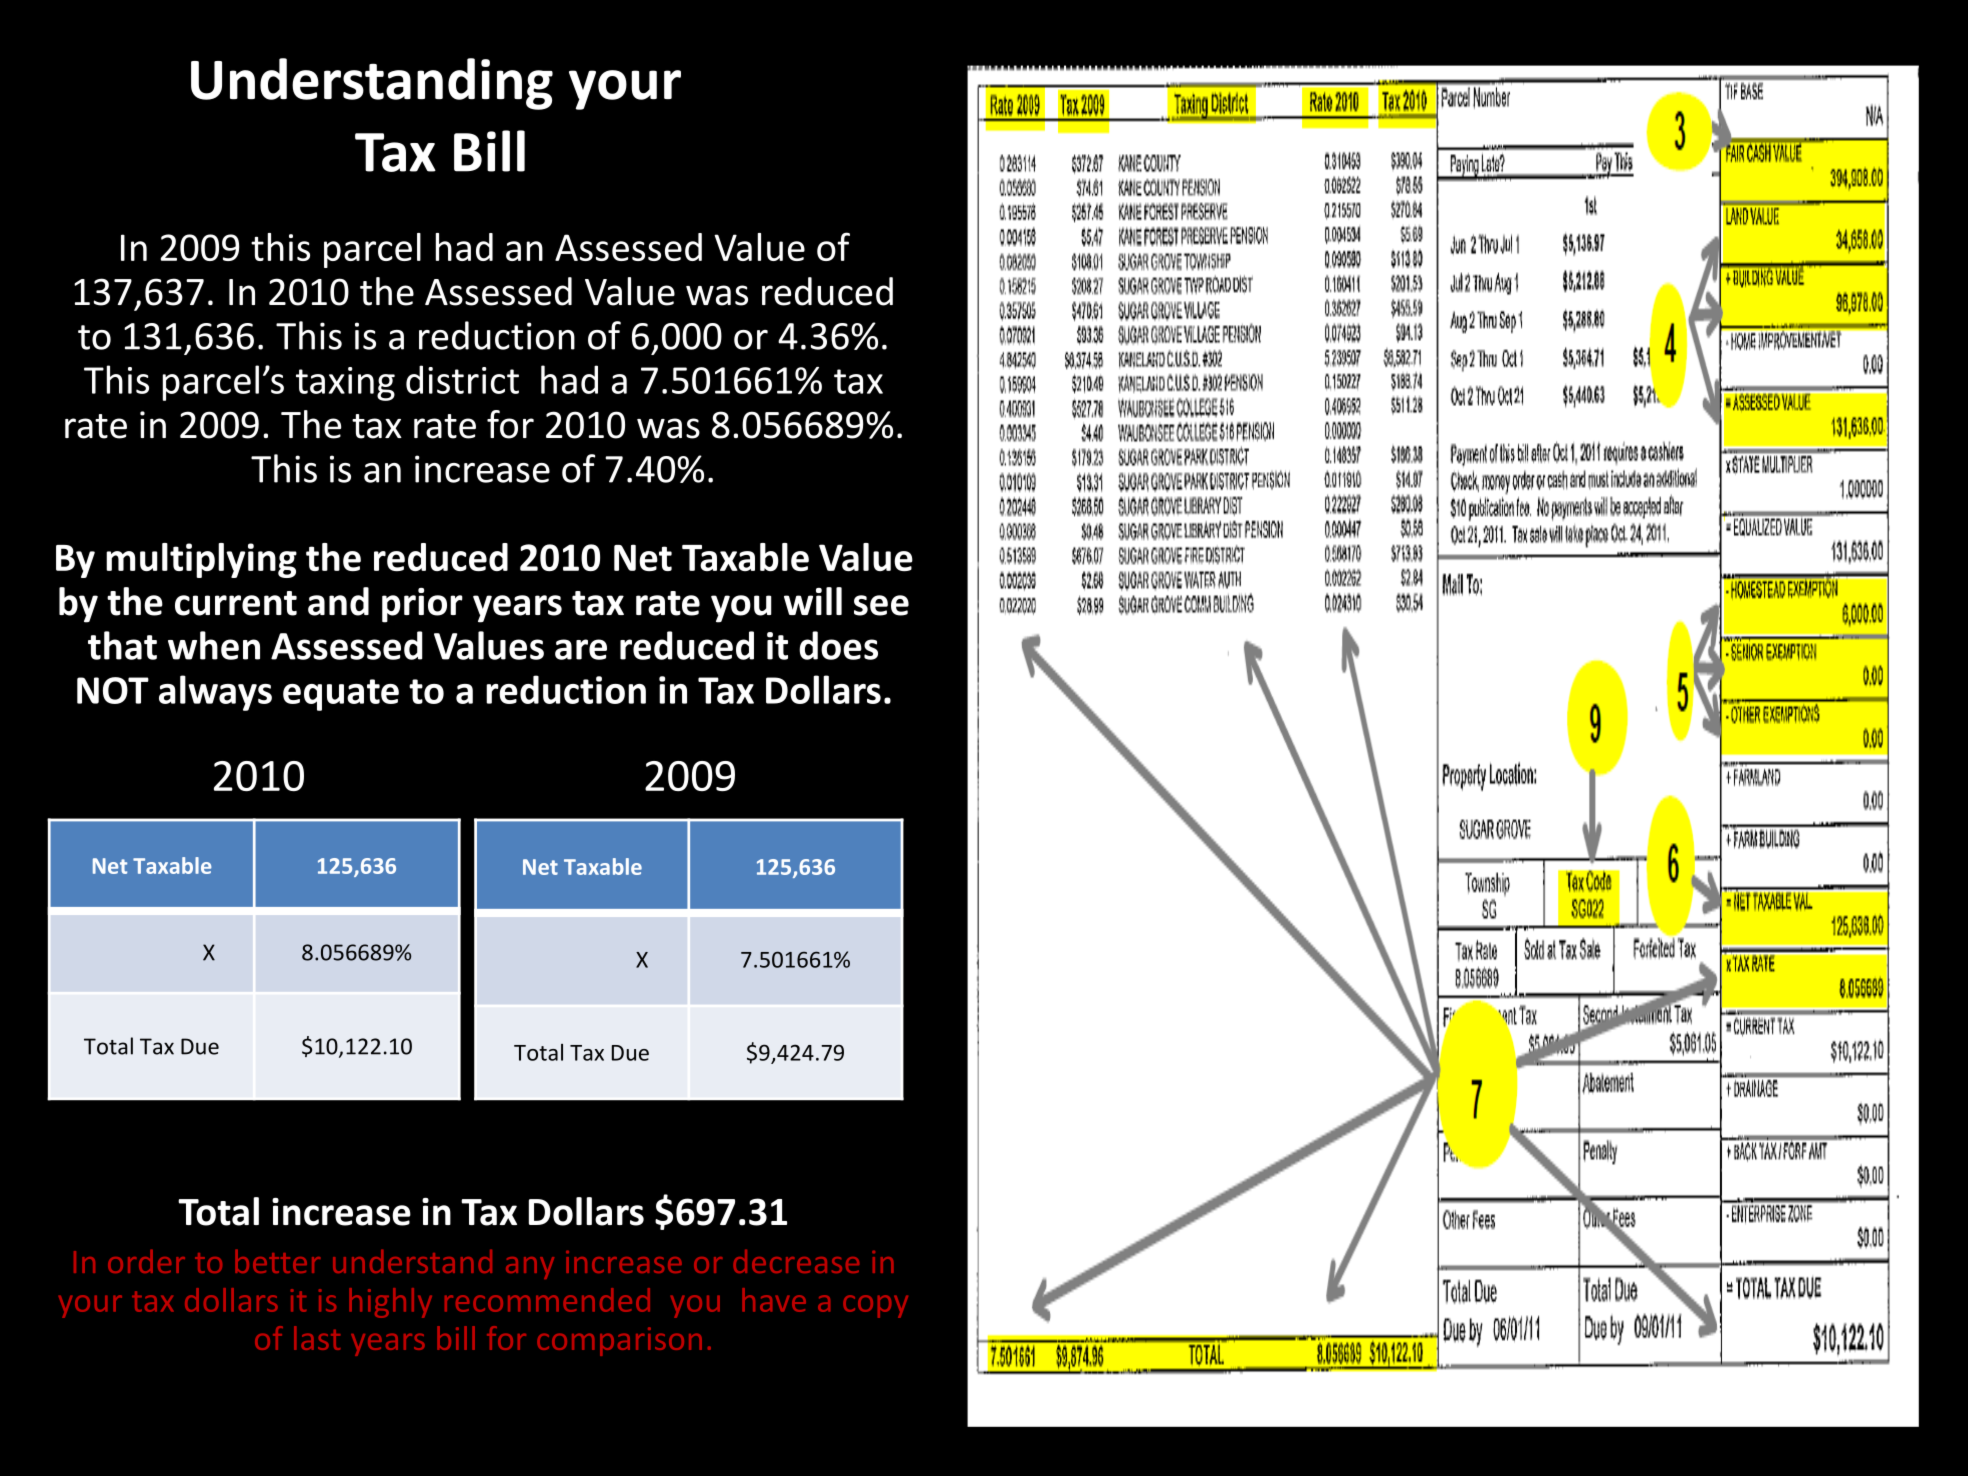 Image resolution: width=1968 pixels, height=1476 pixels. I want to click on does, so click(838, 645).
